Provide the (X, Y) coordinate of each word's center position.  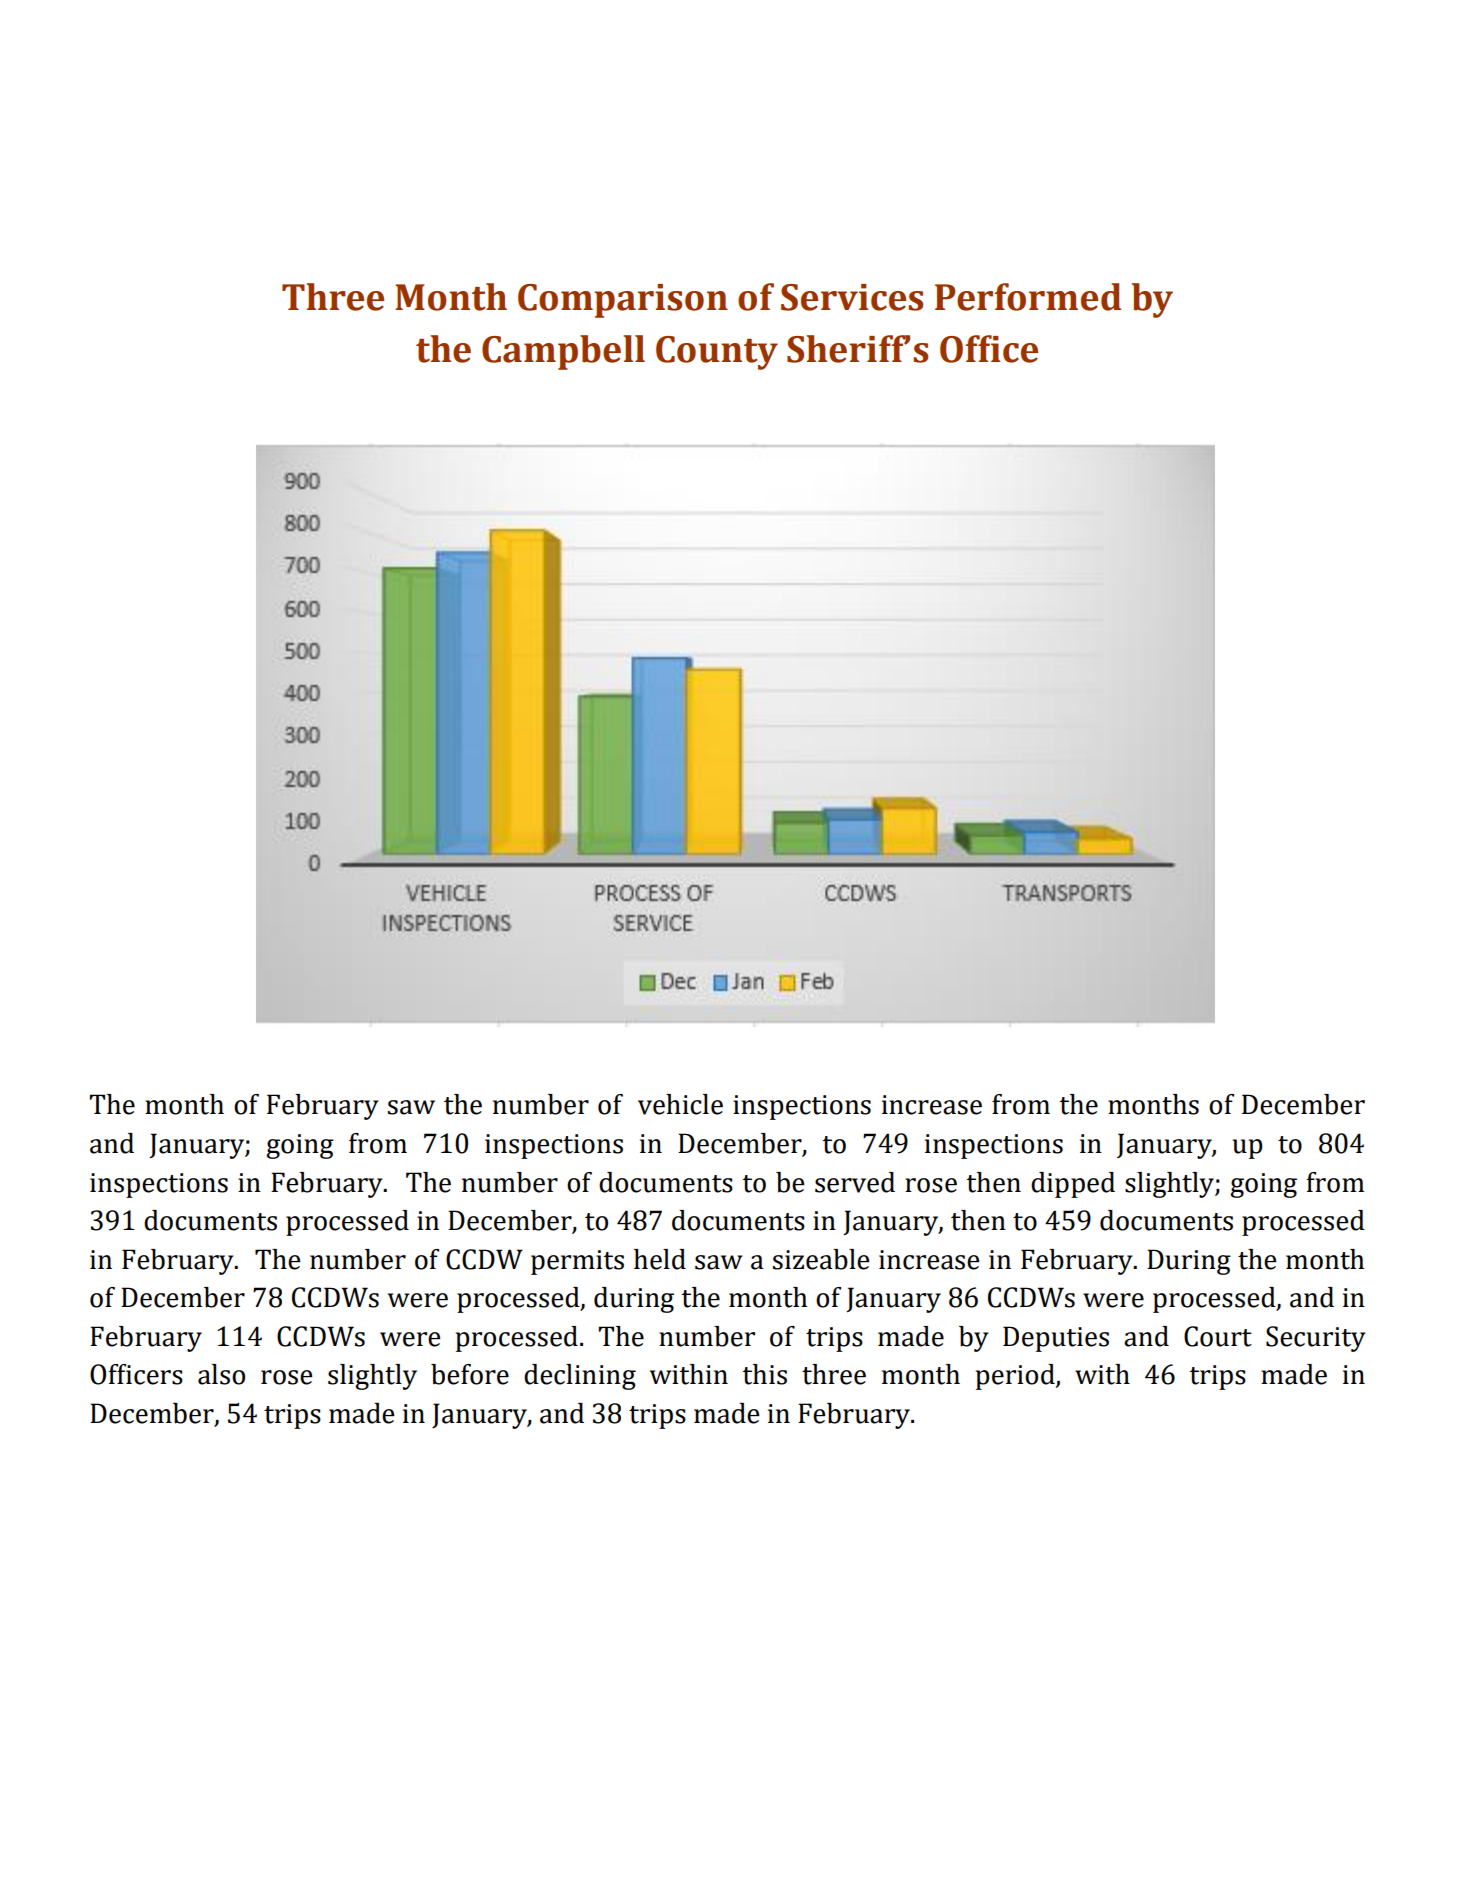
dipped (1073, 1185)
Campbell (563, 352)
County (717, 353)
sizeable (821, 1259)
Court (1218, 1336)
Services (852, 297)
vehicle (680, 1104)
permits (577, 1262)
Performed (1028, 297)
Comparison (623, 301)
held (660, 1259)
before (470, 1374)
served (855, 1182)
